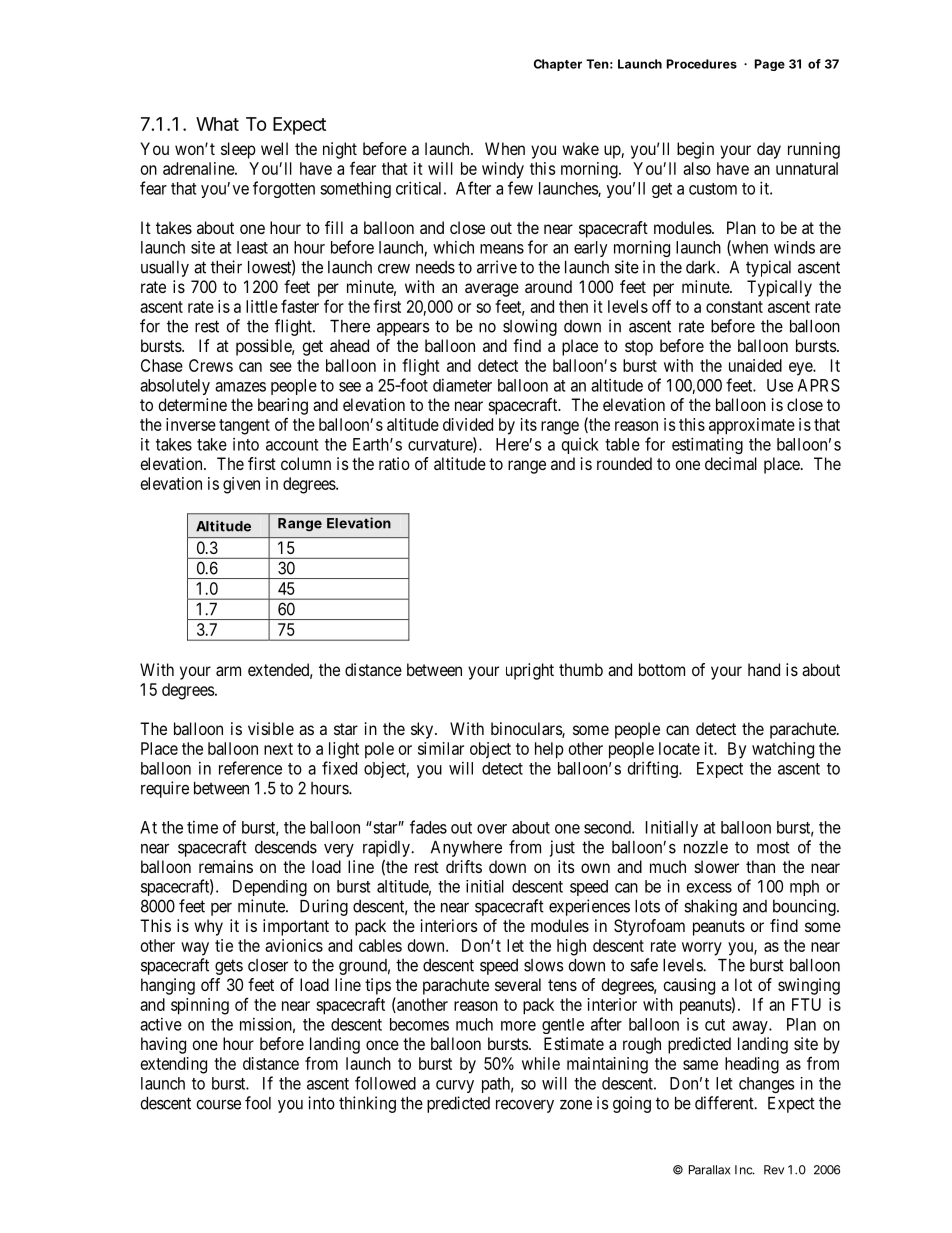 This document has width=952, height=1233. I want to click on help, so click(549, 750).
